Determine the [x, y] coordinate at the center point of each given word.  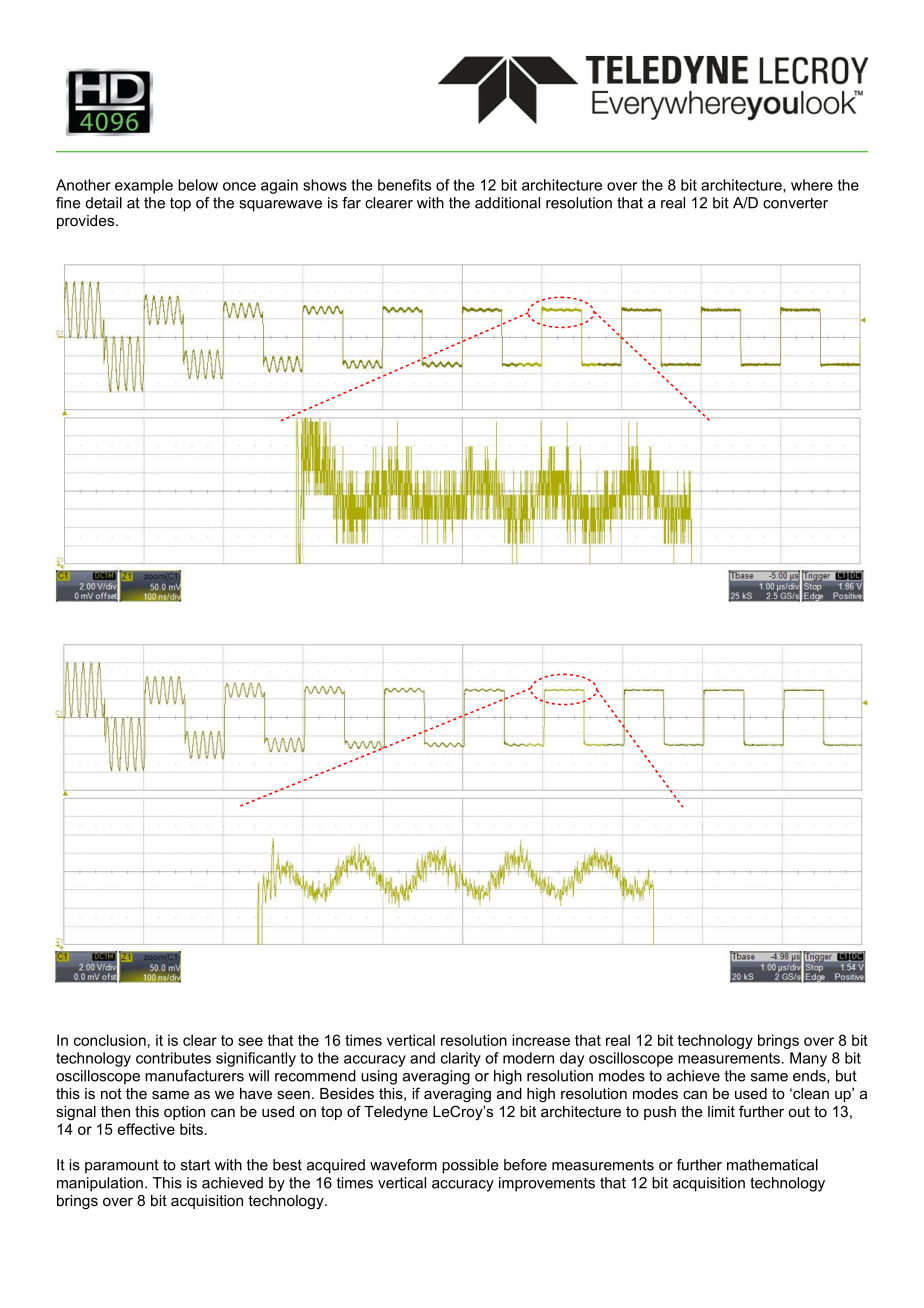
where [812, 185]
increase [541, 1040]
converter [795, 203]
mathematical [772, 1165]
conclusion [110, 1040]
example [144, 186]
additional [507, 203]
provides [85, 222]
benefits [404, 185]
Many [808, 1059]
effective [146, 1129]
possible [470, 1166]
